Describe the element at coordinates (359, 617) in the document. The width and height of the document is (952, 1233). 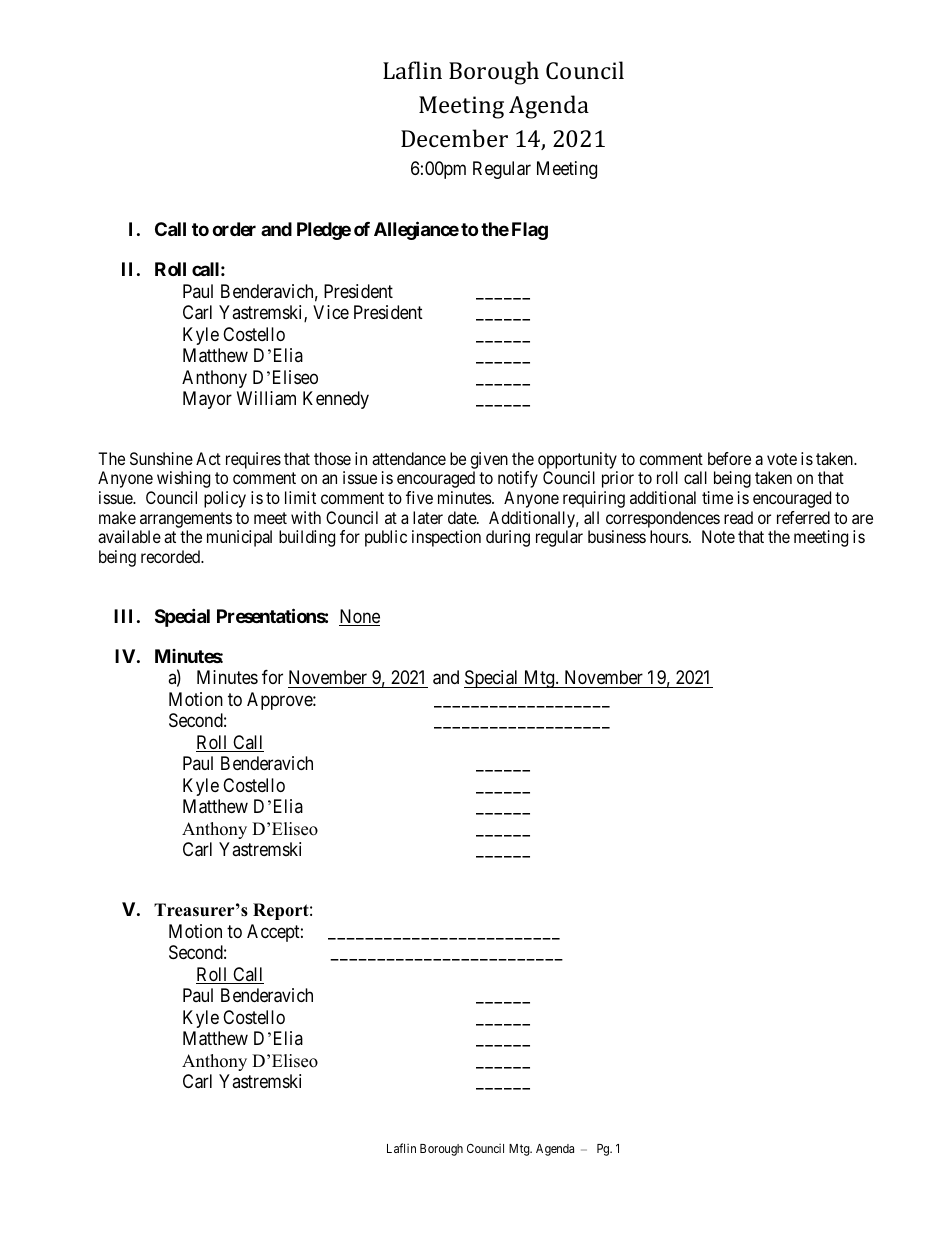
I see `None` at that location.
